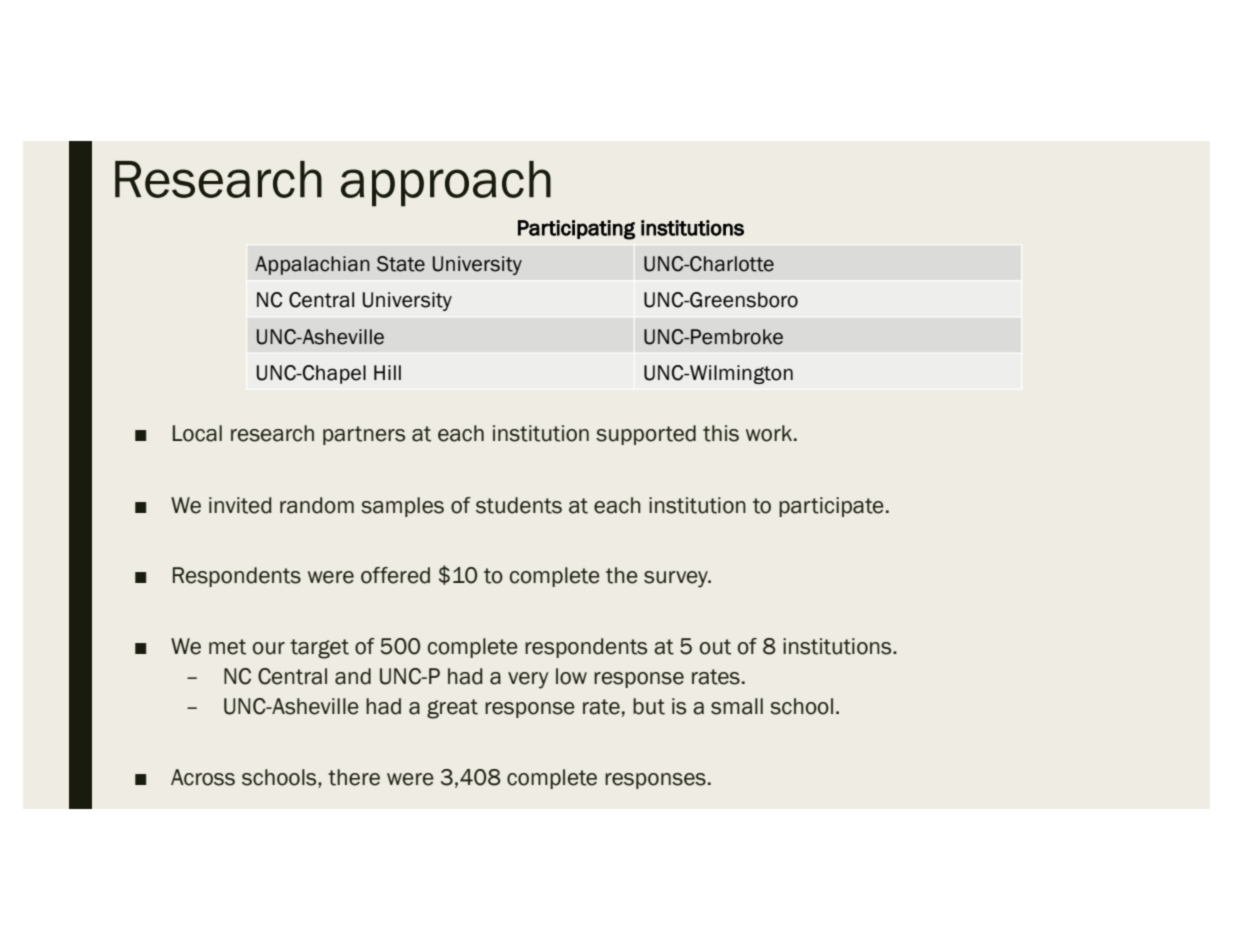 The image size is (1233, 952). What do you see at coordinates (240, 505) in the document?
I see `invited` at bounding box center [240, 505].
